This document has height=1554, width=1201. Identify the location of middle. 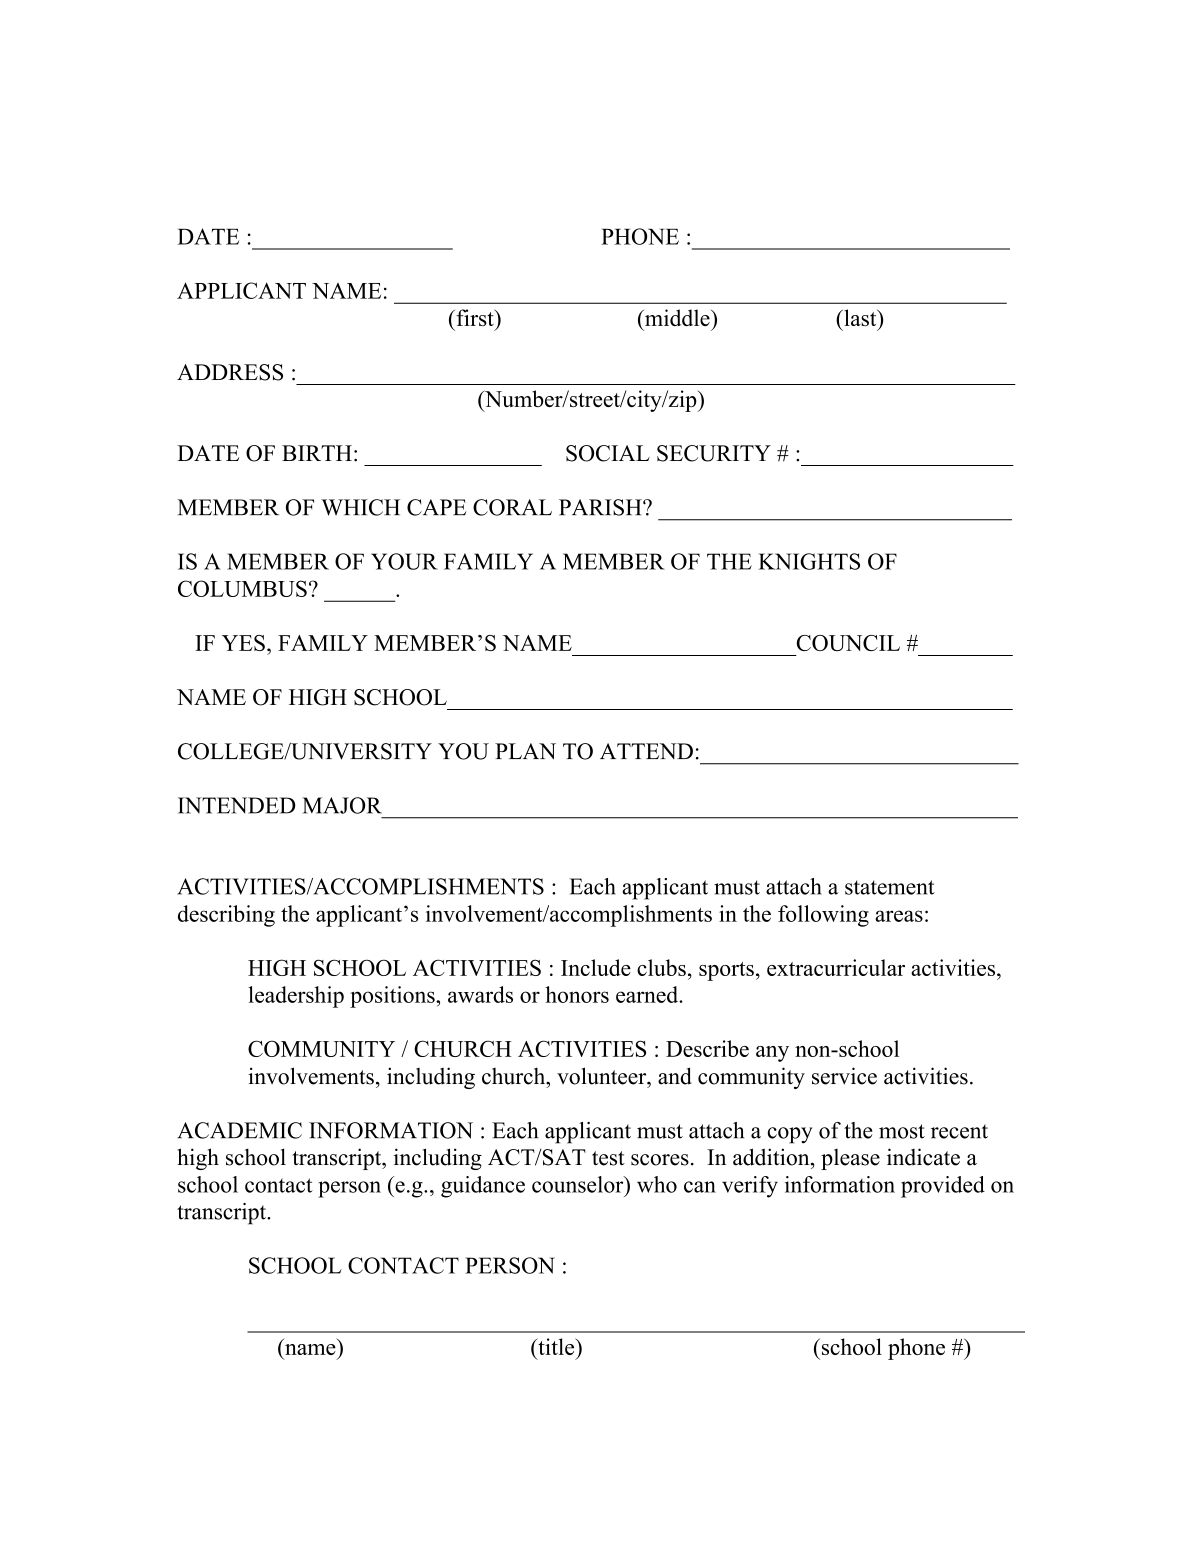
(677, 317).
